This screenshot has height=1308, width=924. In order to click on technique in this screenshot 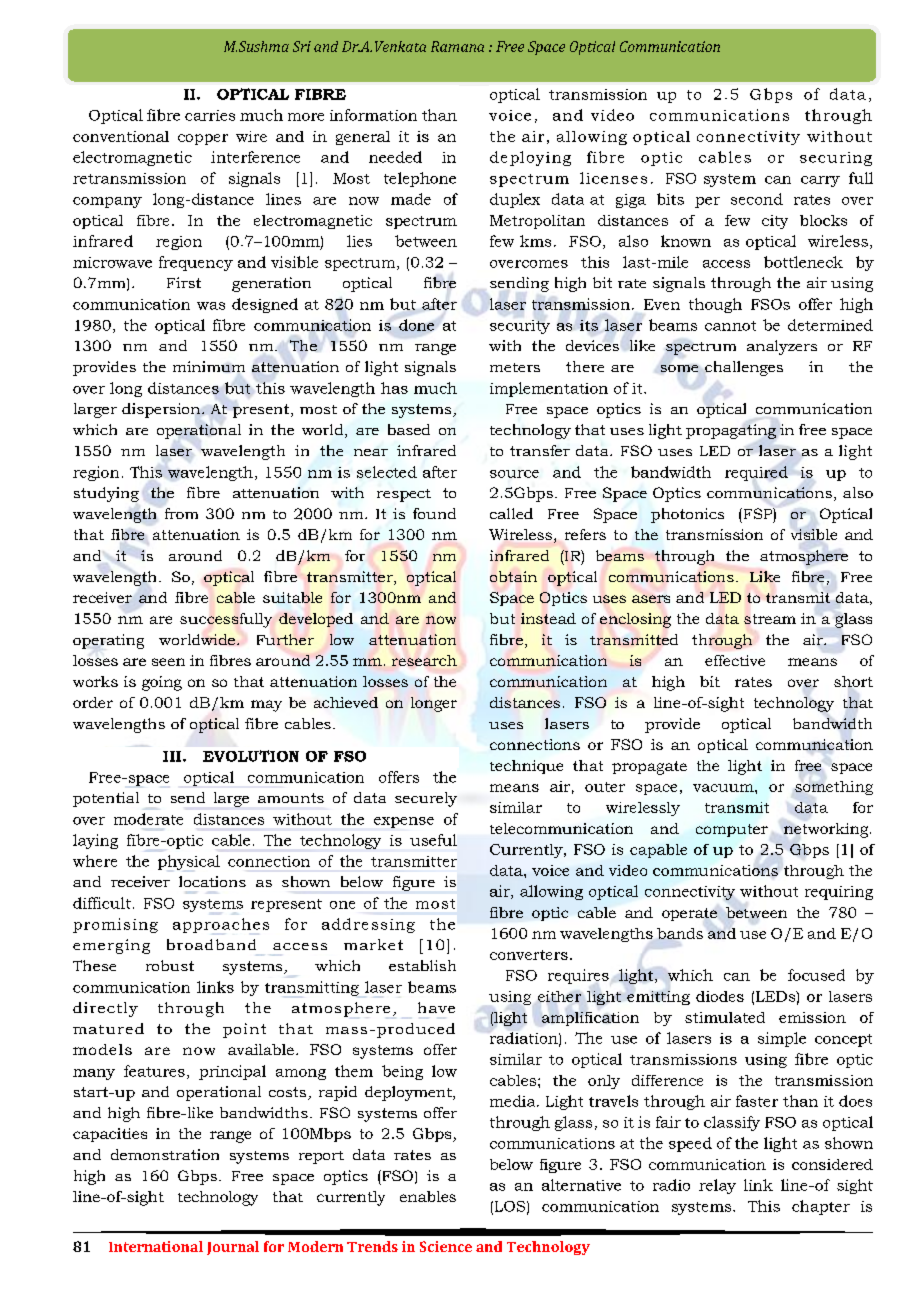, I will do `click(526, 767)`.
